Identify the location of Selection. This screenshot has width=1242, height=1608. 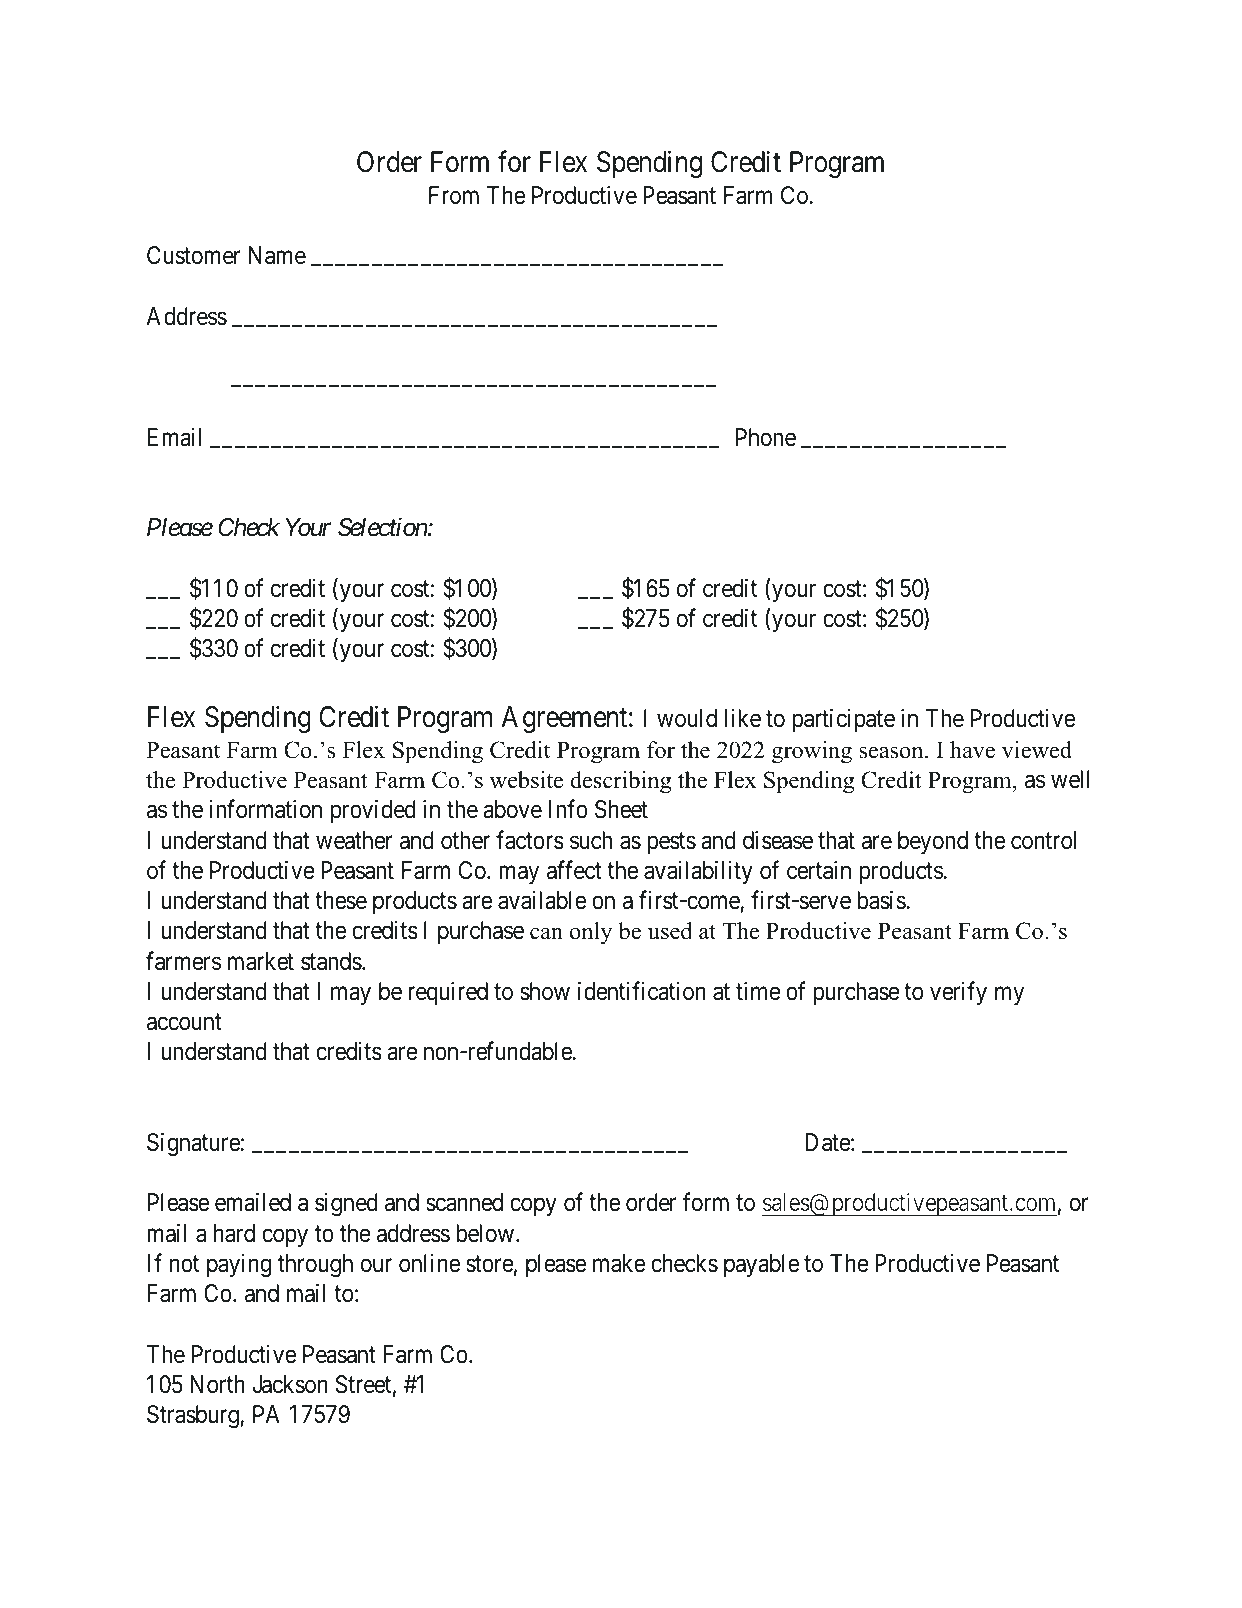
(383, 527).
